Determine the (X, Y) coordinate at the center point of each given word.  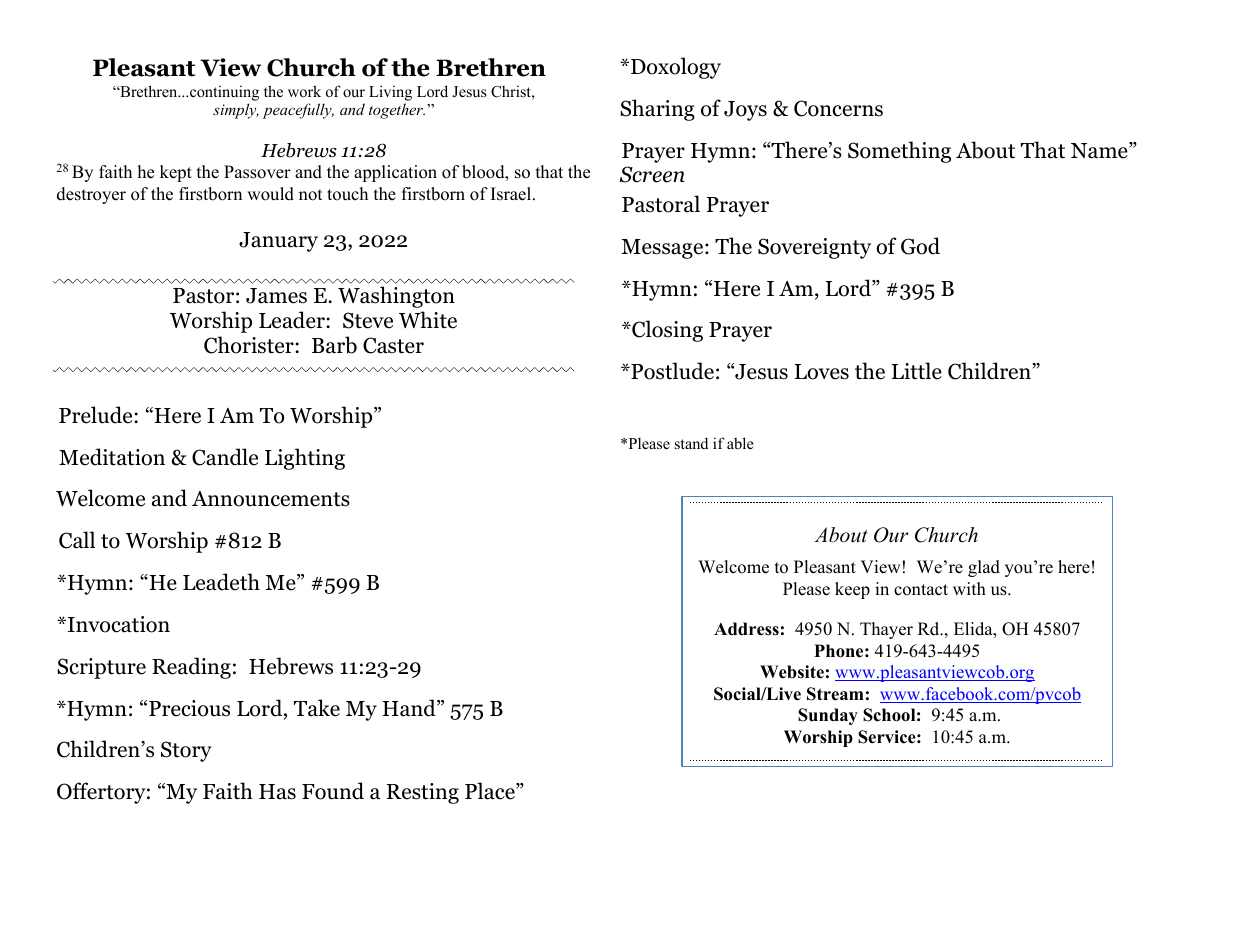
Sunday (828, 716)
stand (691, 443)
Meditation (112, 457)
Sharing (657, 110)
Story (186, 751)
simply (236, 111)
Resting (423, 793)
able (740, 443)
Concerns (838, 108)
